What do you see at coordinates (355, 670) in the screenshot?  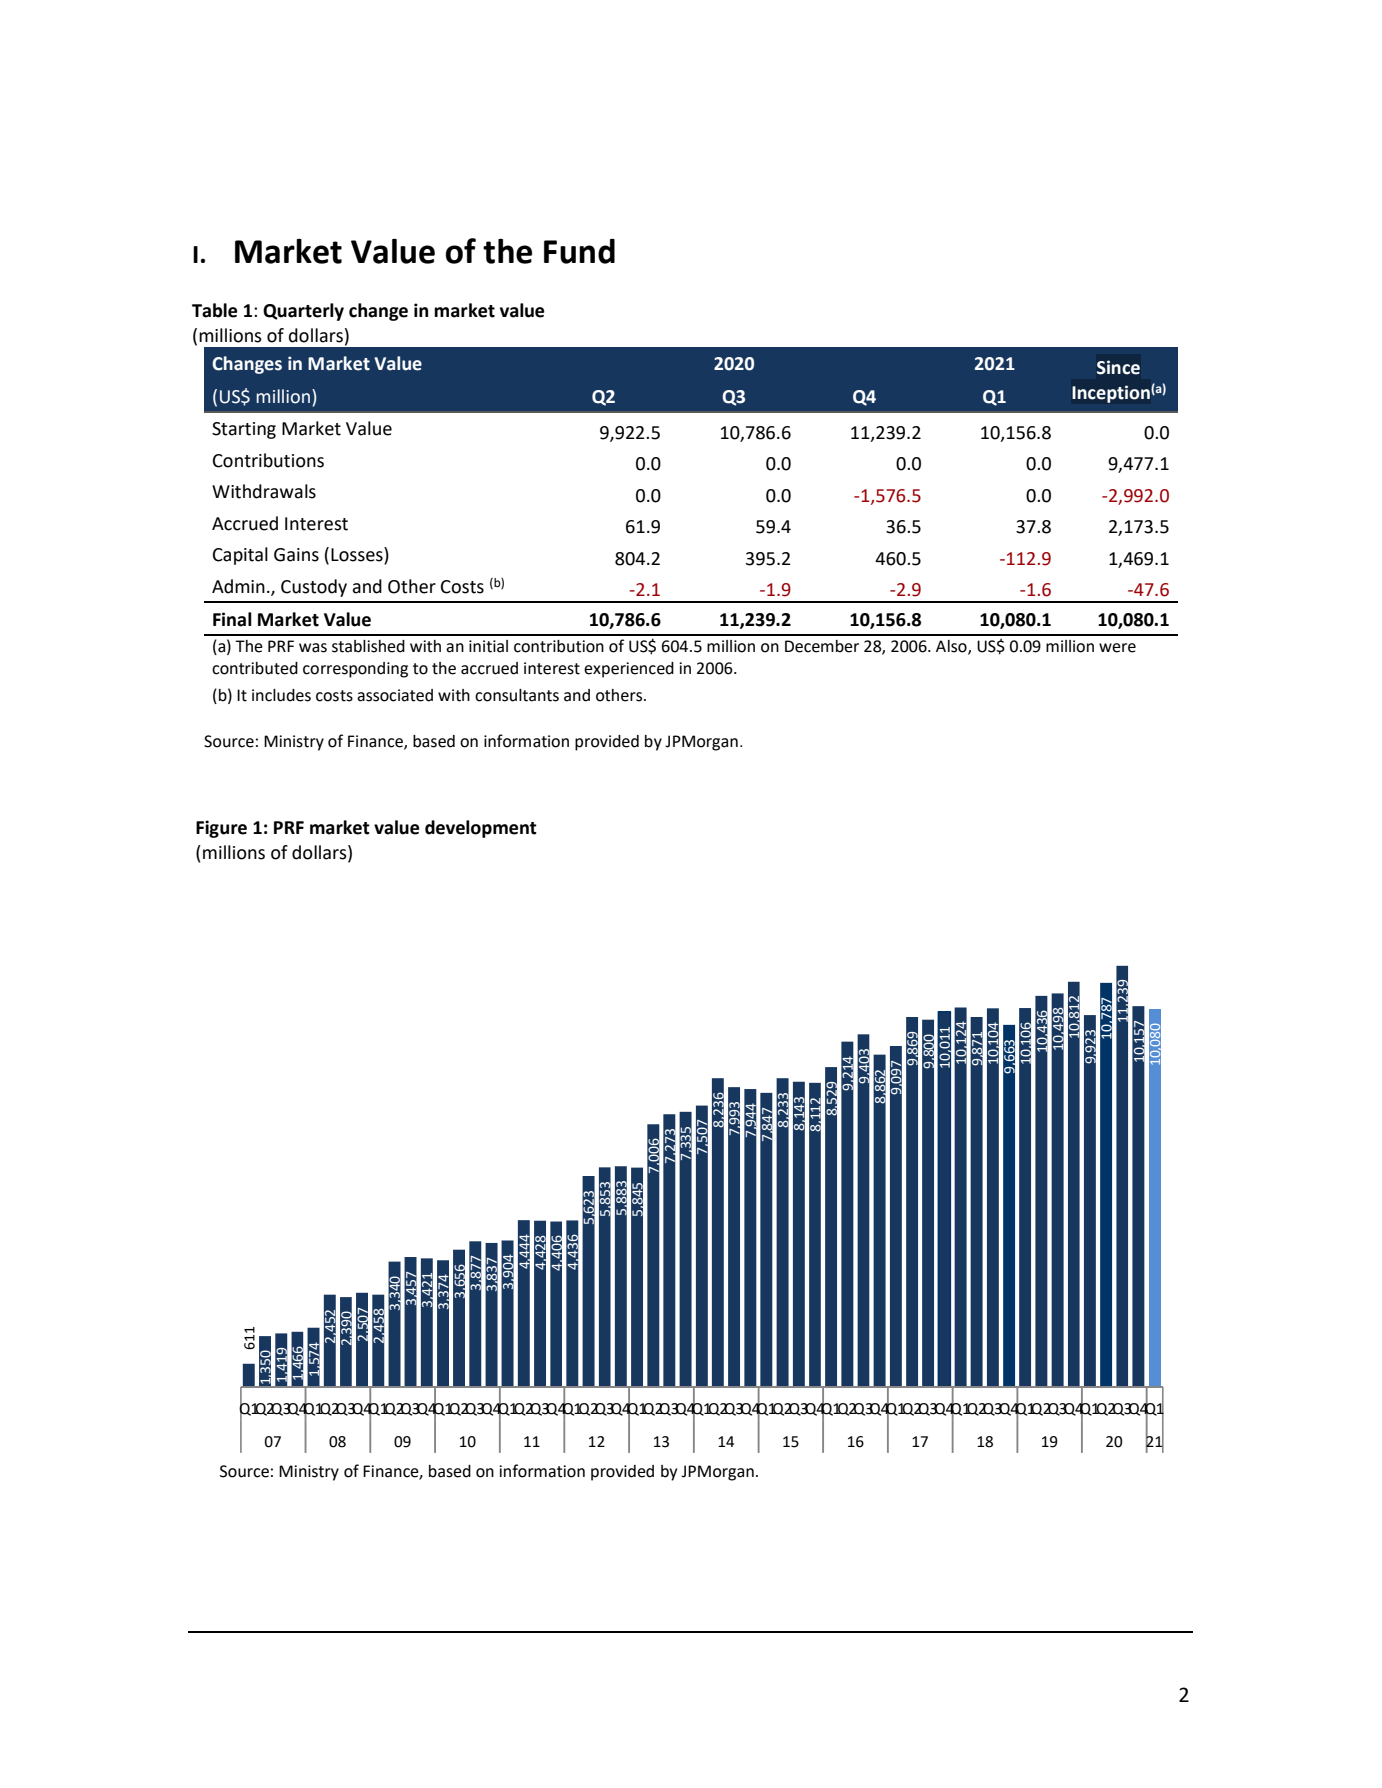 I see `corresponding` at bounding box center [355, 670].
